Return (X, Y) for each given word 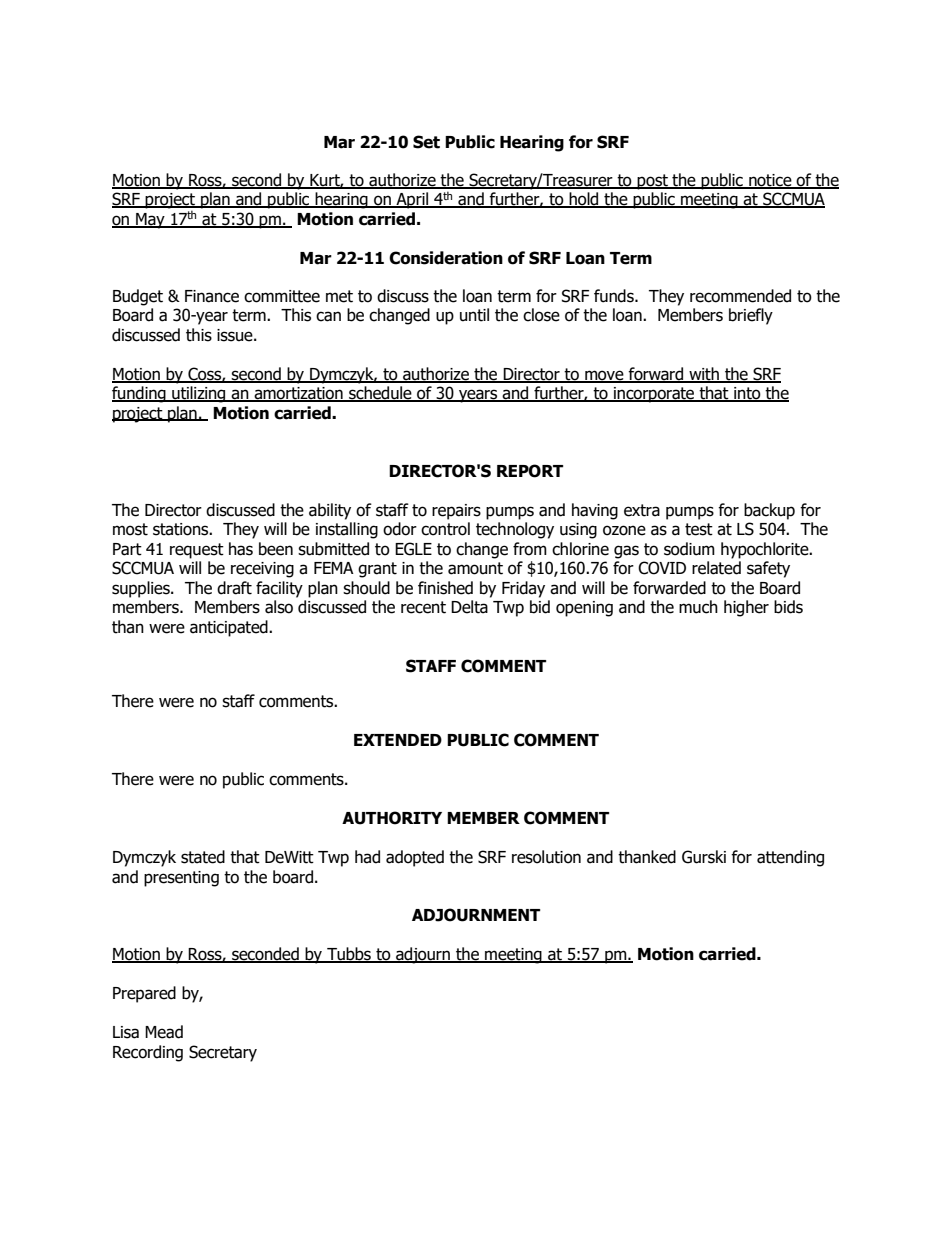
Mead (164, 1032)
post (653, 182)
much (698, 607)
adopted (415, 858)
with (704, 374)
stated (203, 857)
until (474, 315)
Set (426, 142)
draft (234, 588)
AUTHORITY (392, 818)
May (150, 221)
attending (790, 858)
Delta (469, 607)
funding (140, 394)
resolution (546, 857)
